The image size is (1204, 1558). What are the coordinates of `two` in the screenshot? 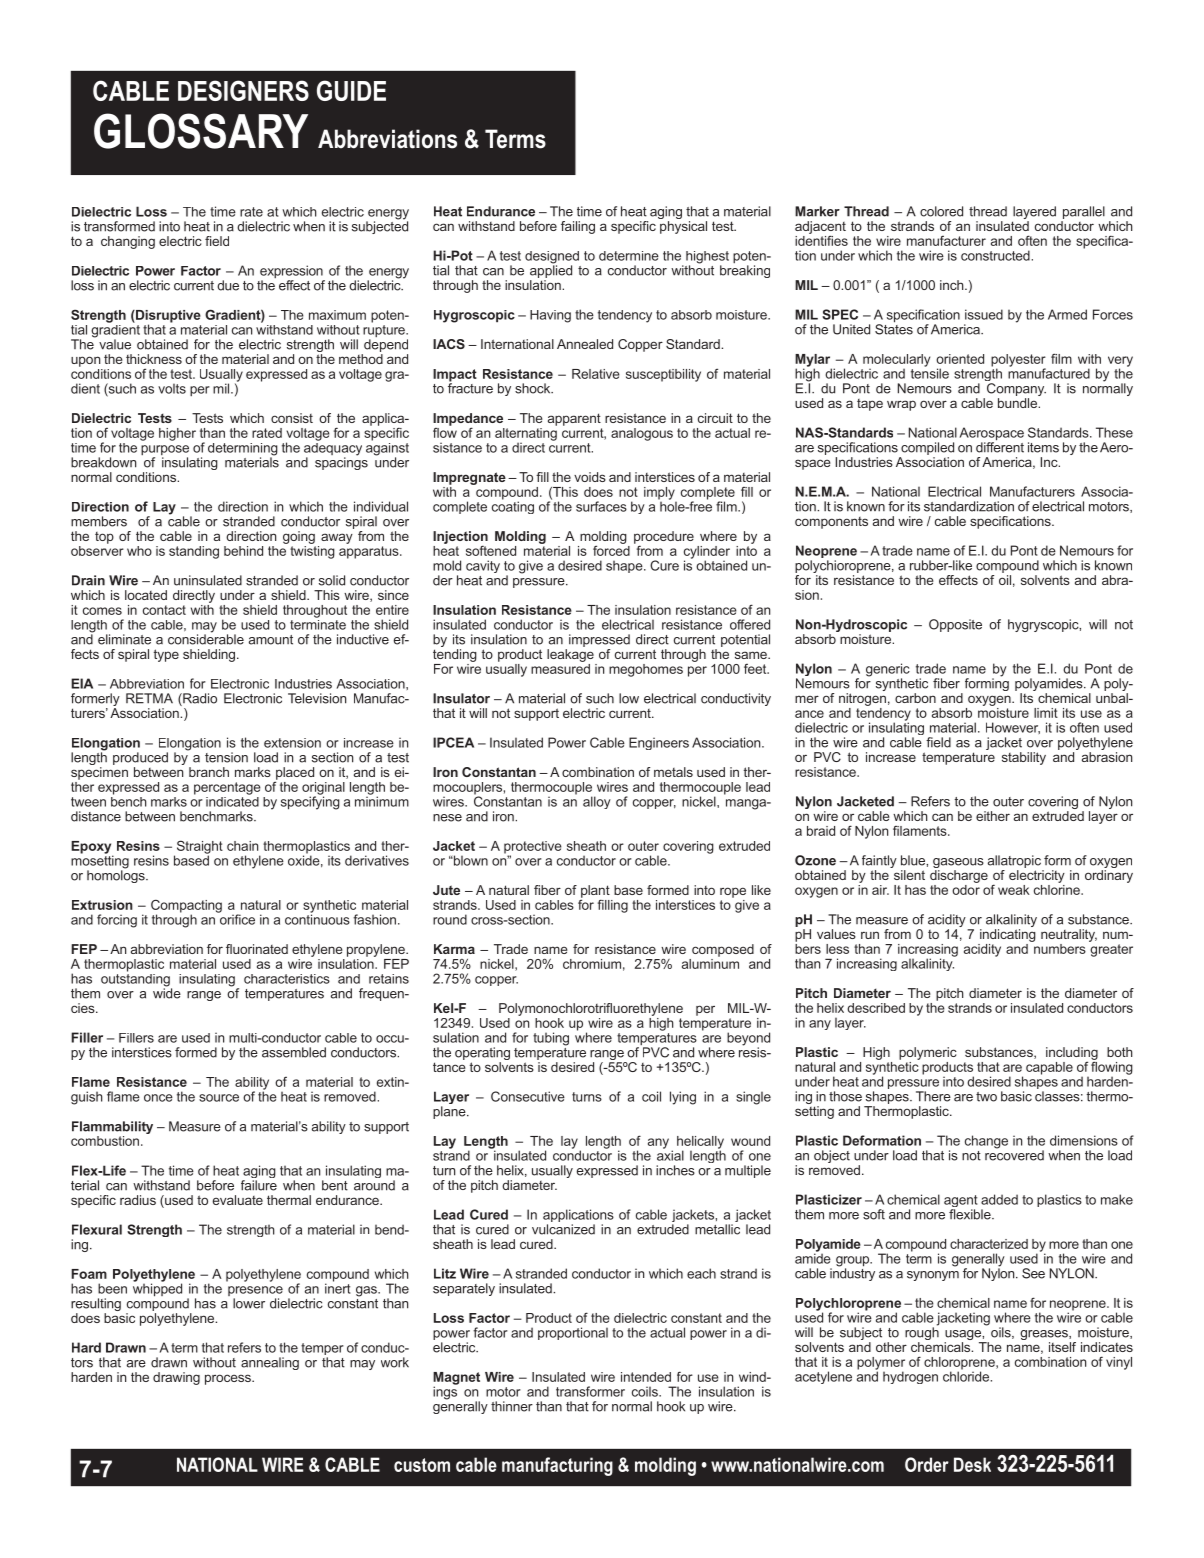 It's located at (986, 1097).
